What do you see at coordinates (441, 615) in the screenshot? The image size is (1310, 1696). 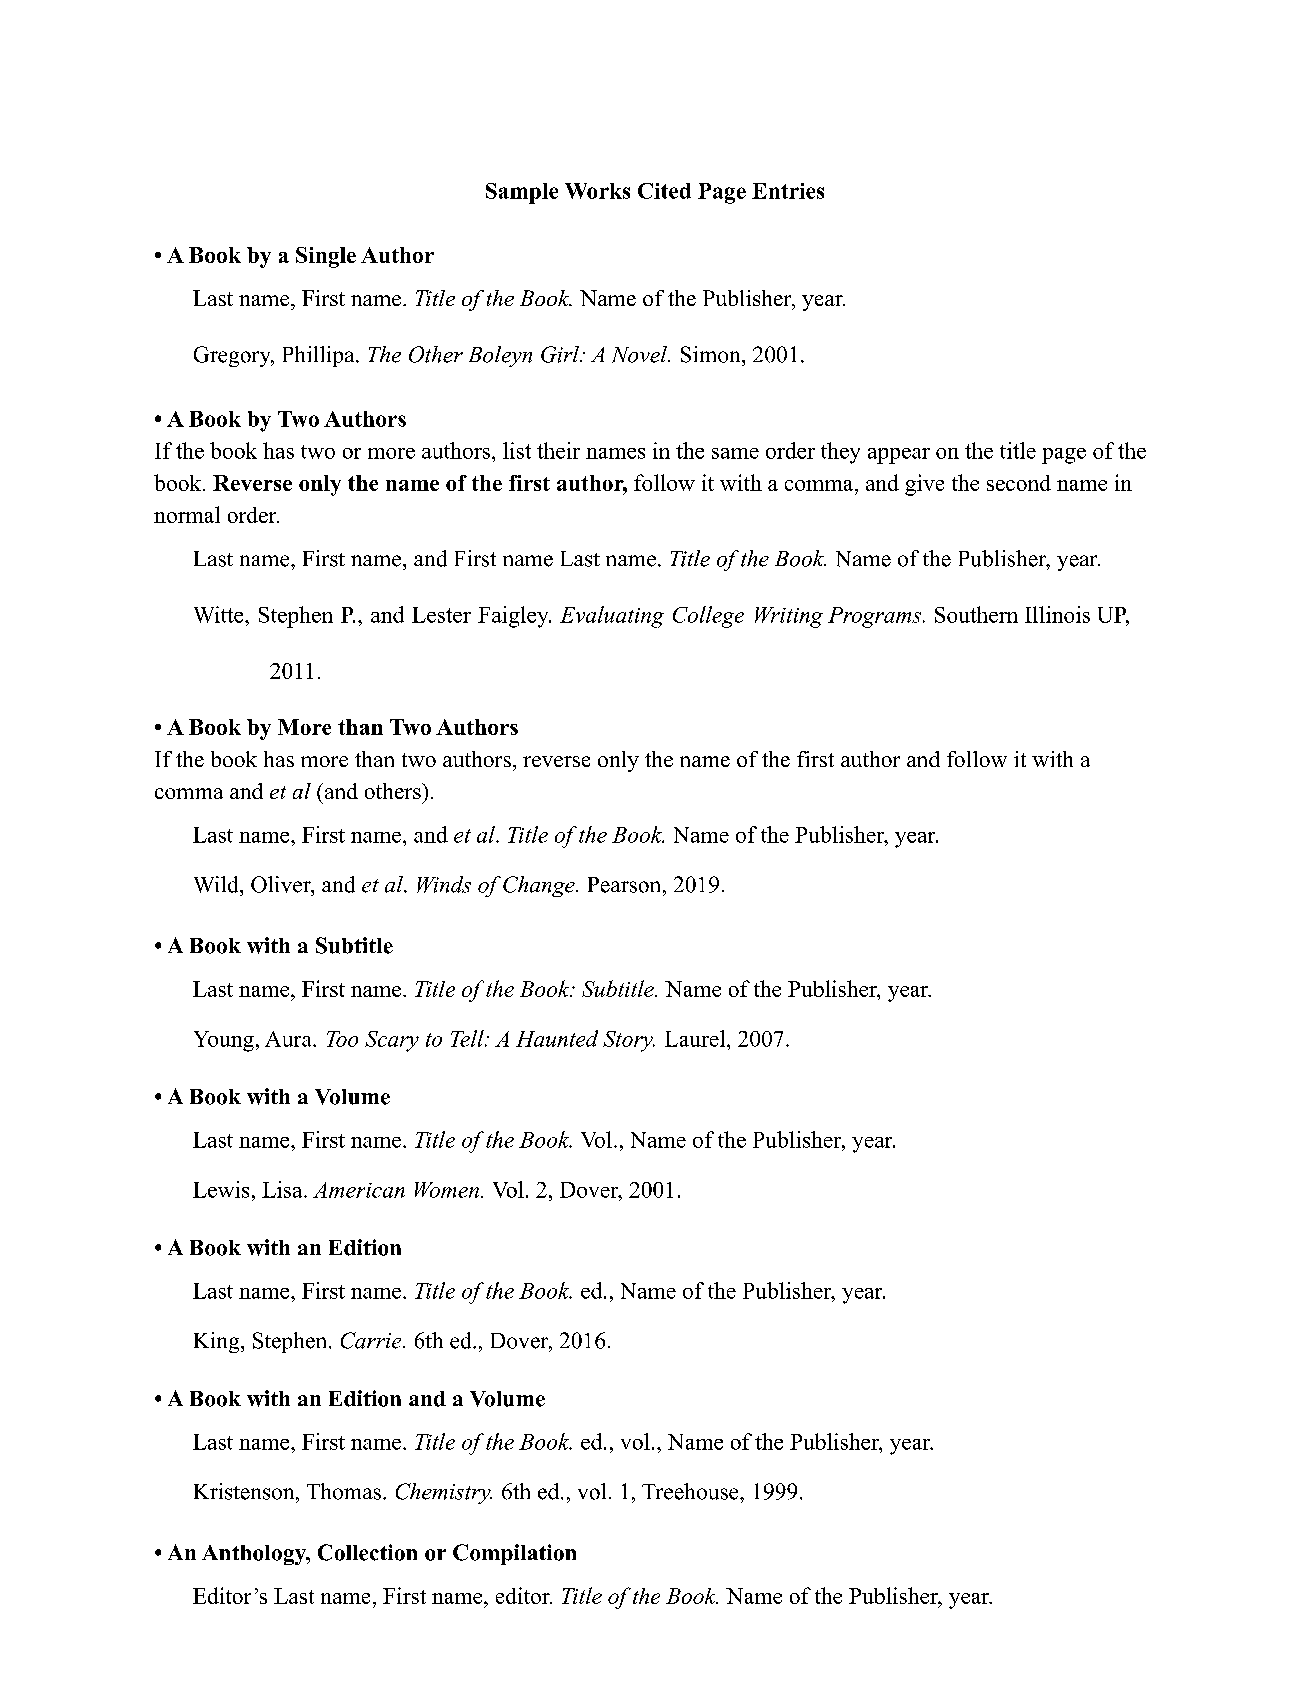 I see `Lester` at bounding box center [441, 615].
